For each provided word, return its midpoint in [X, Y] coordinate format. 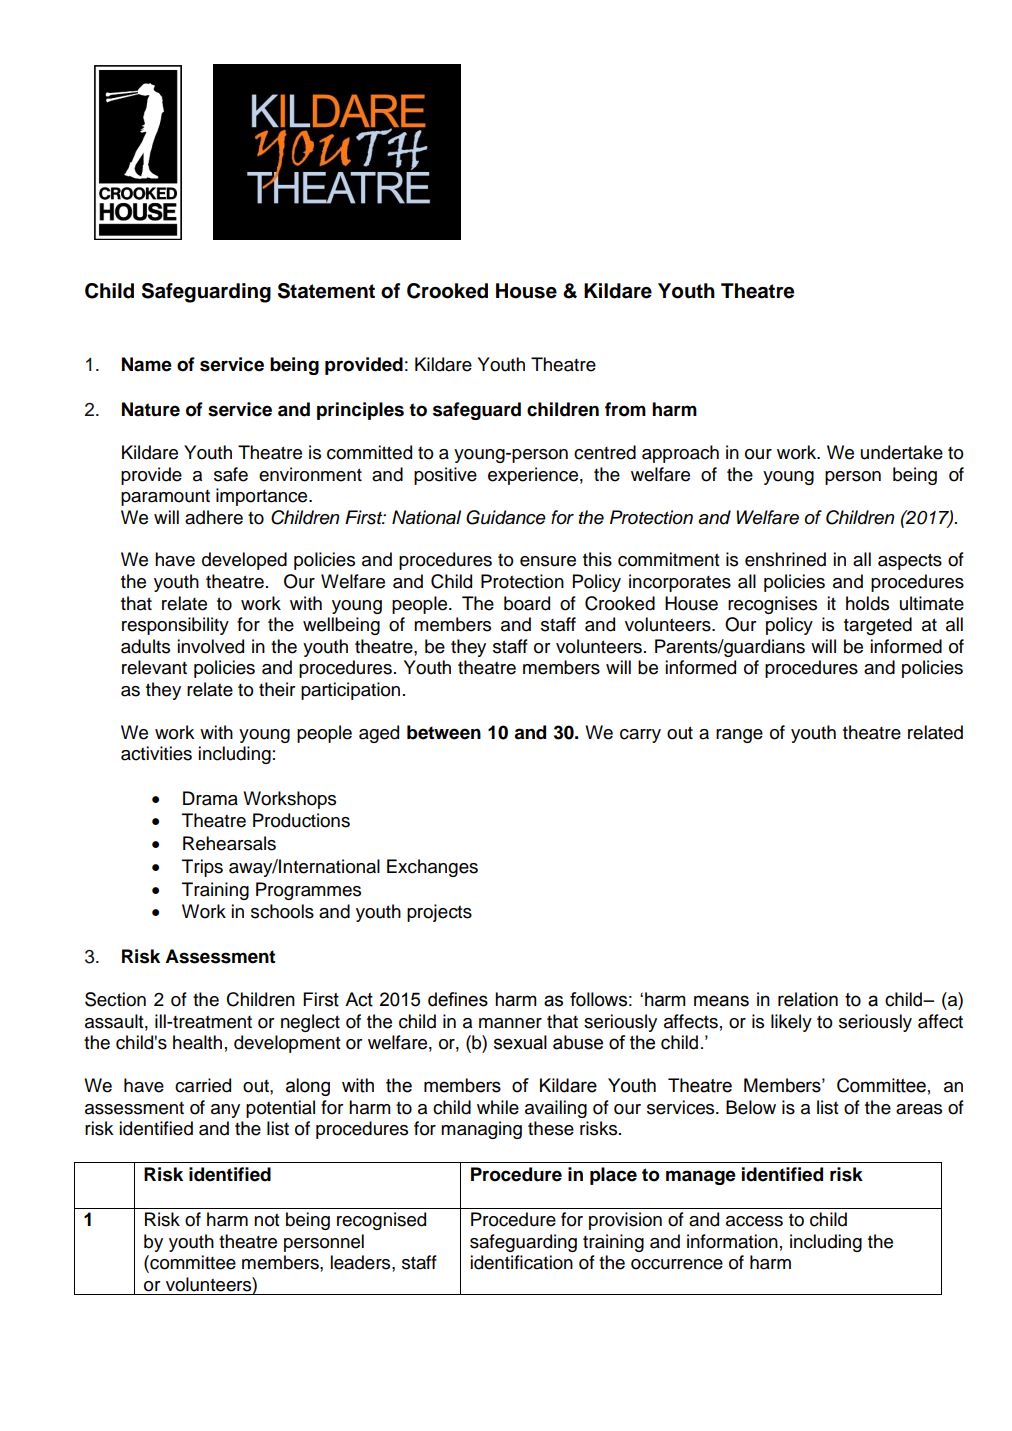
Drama [210, 798]
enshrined [785, 559]
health [197, 1042]
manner [510, 1023]
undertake [902, 452]
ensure [548, 561]
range [739, 736]
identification [521, 1262]
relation [808, 999]
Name [147, 364]
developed [244, 561]
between [444, 732]
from [625, 409]
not [267, 1220]
